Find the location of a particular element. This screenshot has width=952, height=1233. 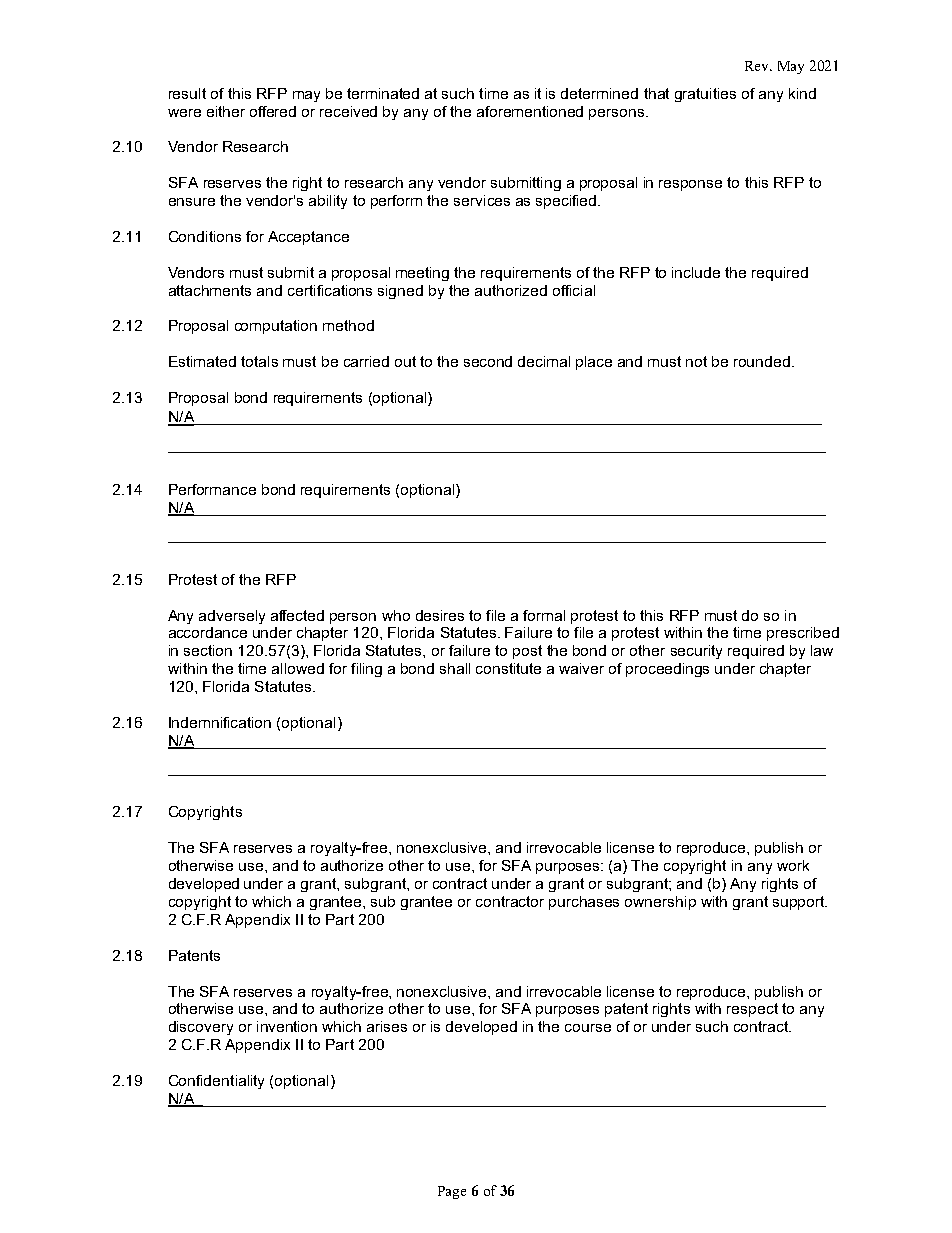

aforementioned is located at coordinates (530, 111).
